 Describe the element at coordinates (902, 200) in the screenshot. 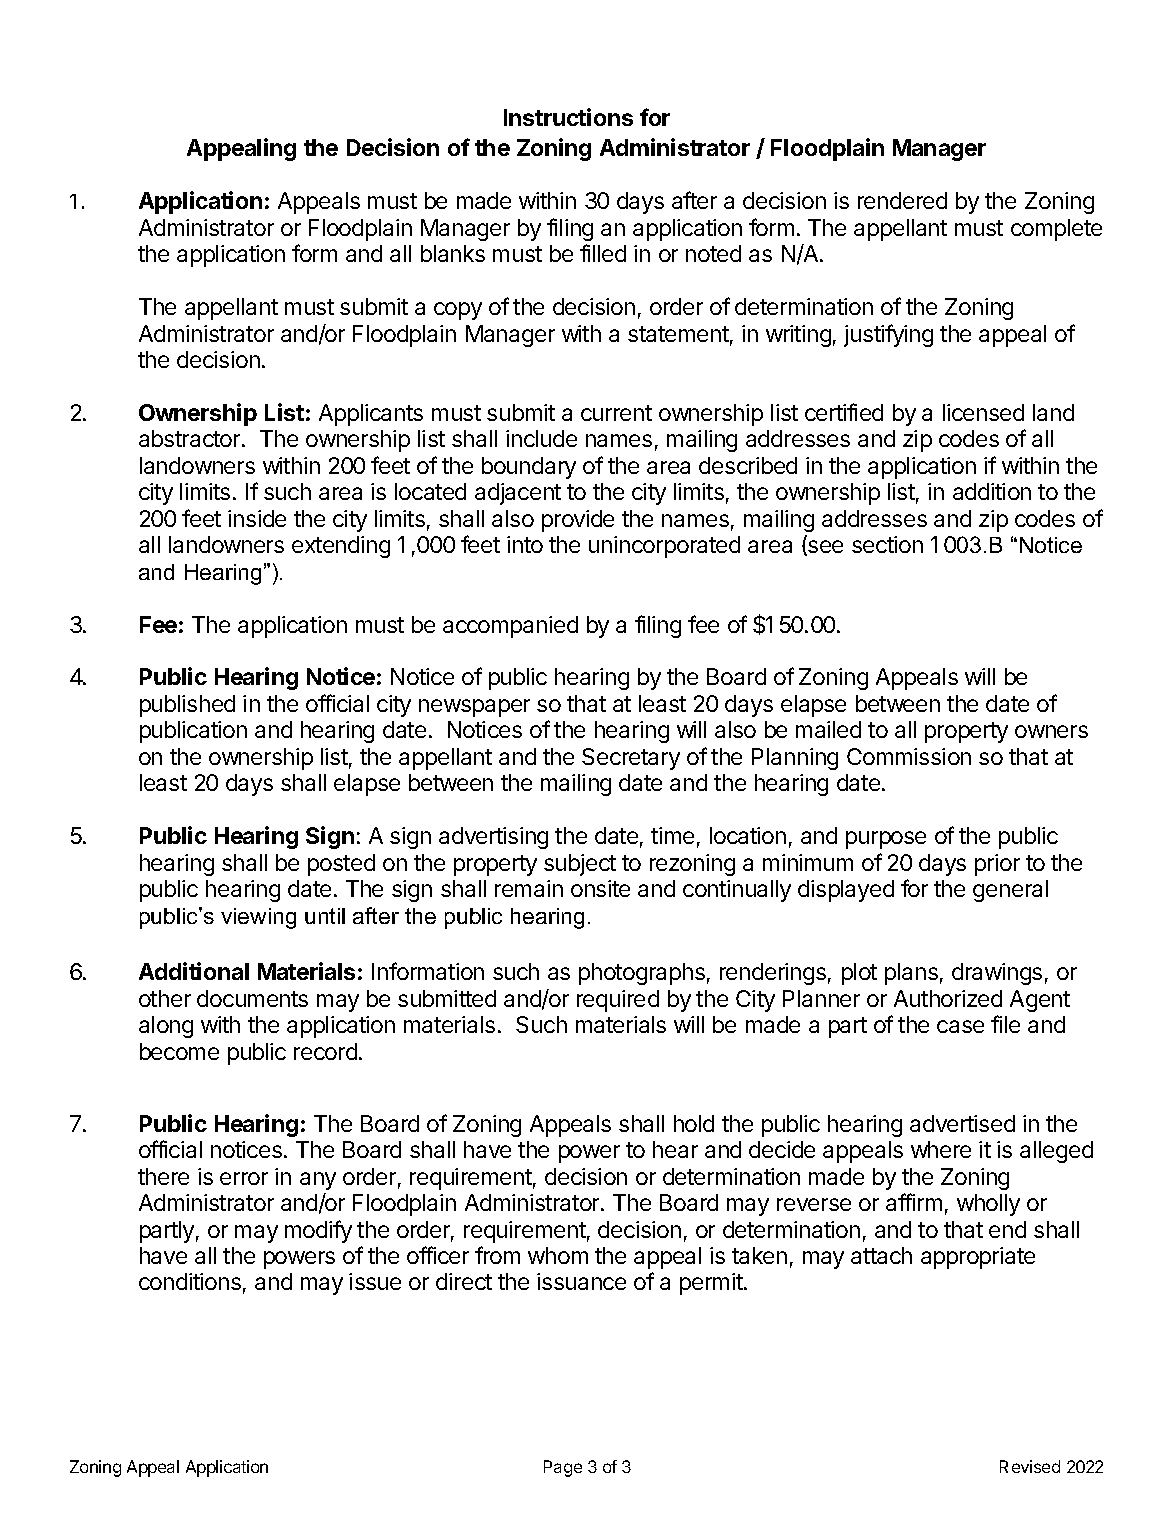

I see `rendered` at that location.
